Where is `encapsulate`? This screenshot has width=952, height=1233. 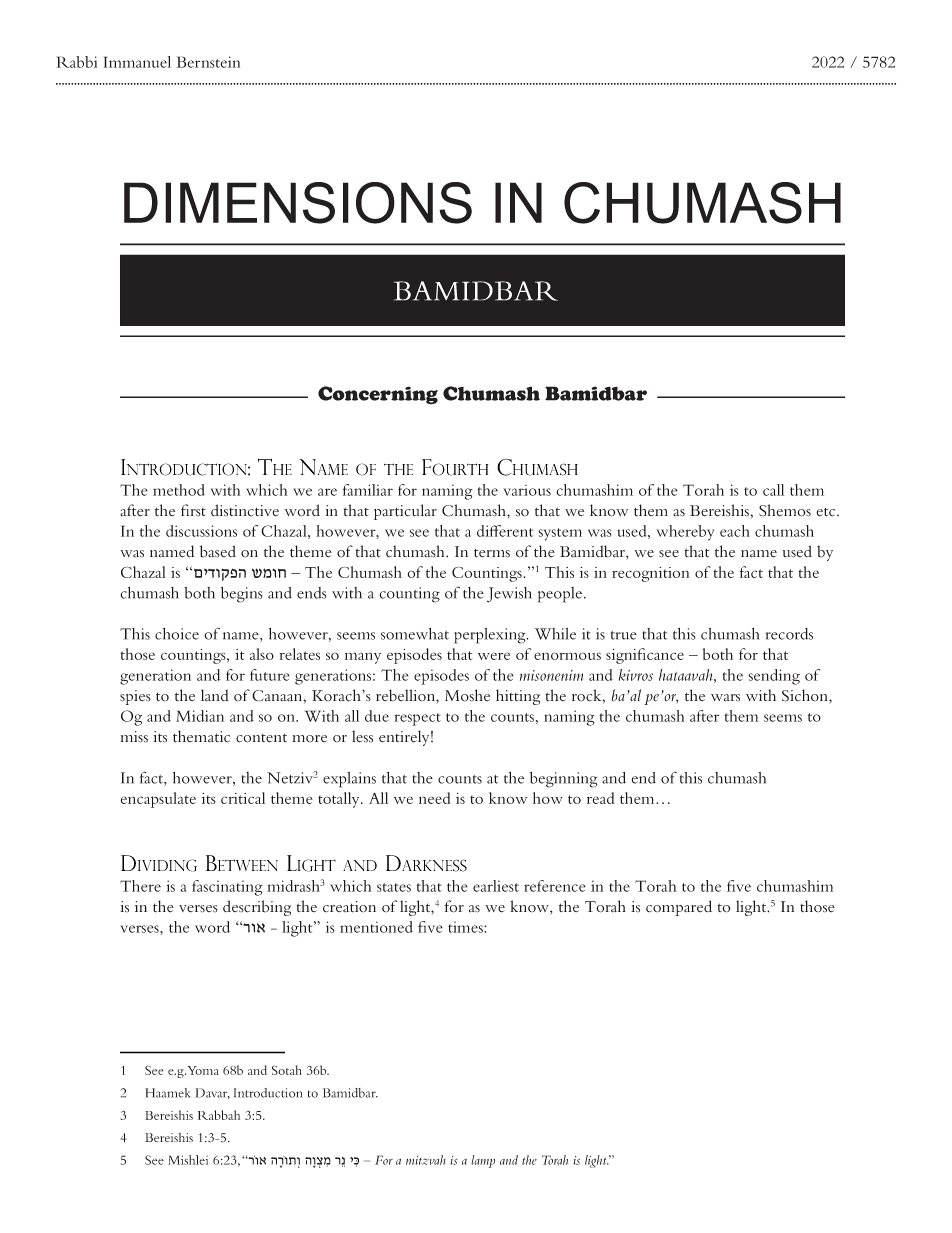
encapsulate is located at coordinates (158, 800).
